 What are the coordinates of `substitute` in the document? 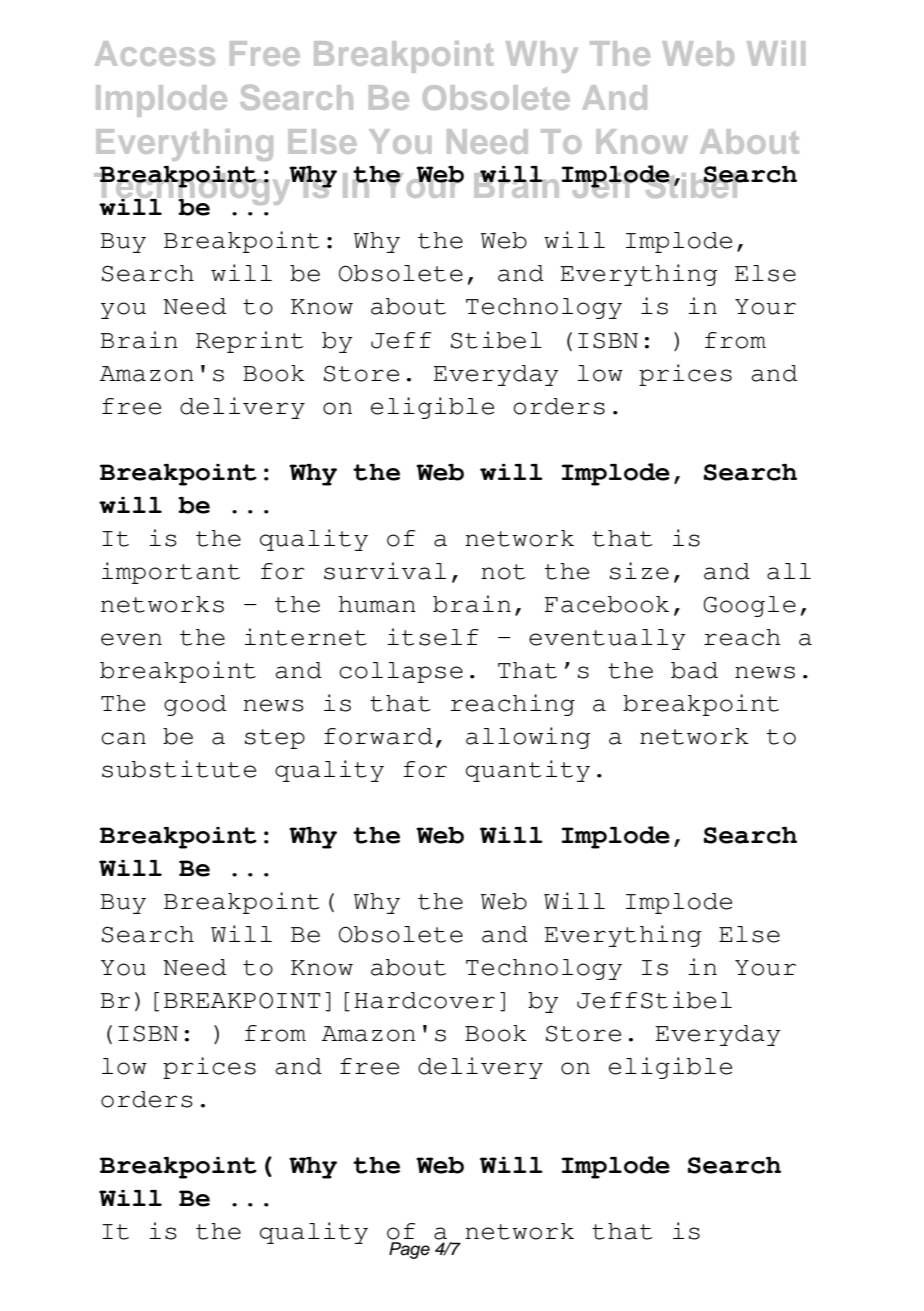 It's located at (179, 769).
